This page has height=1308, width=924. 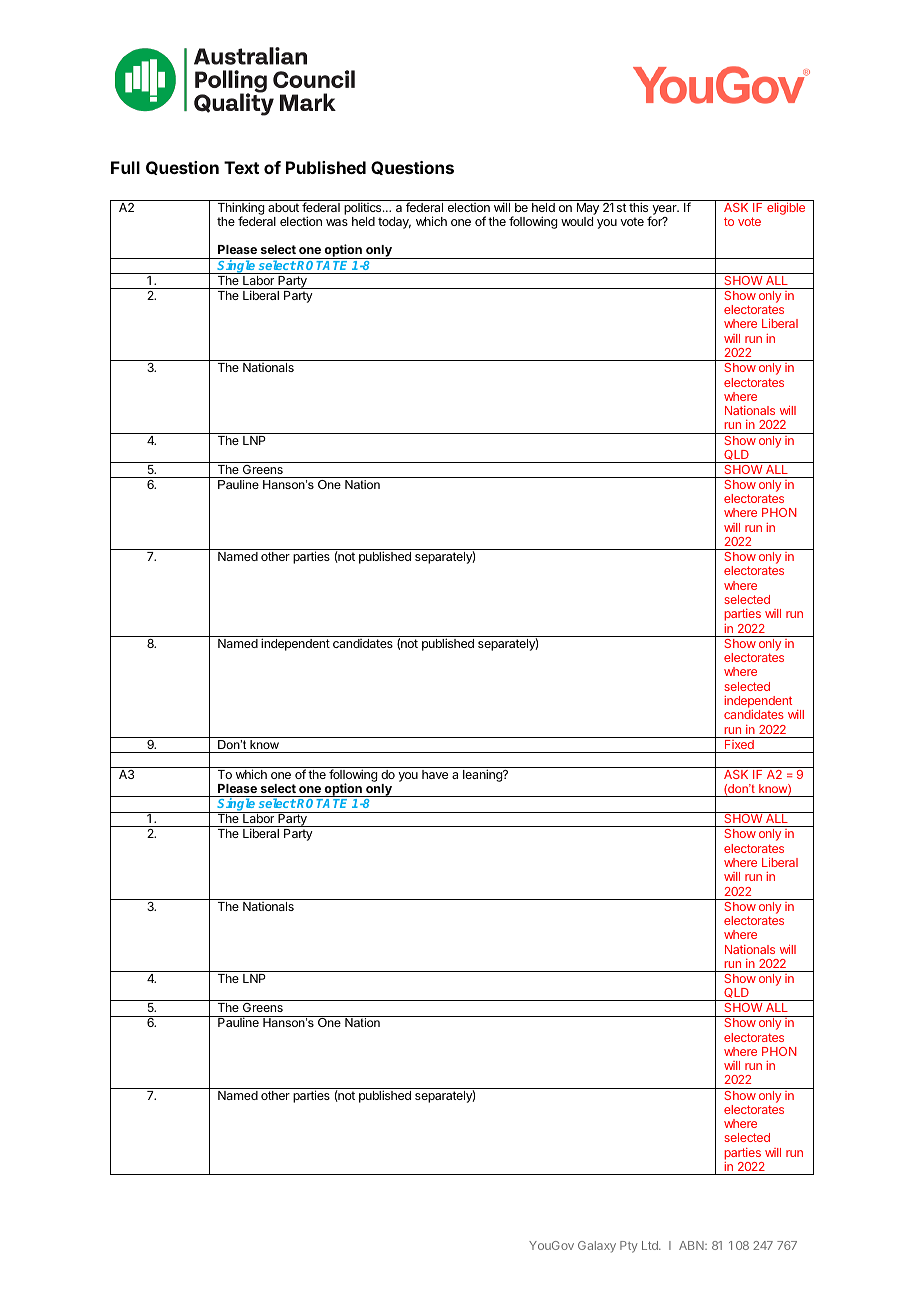 What do you see at coordinates (337, 222) in the page?
I see `was` at bounding box center [337, 222].
